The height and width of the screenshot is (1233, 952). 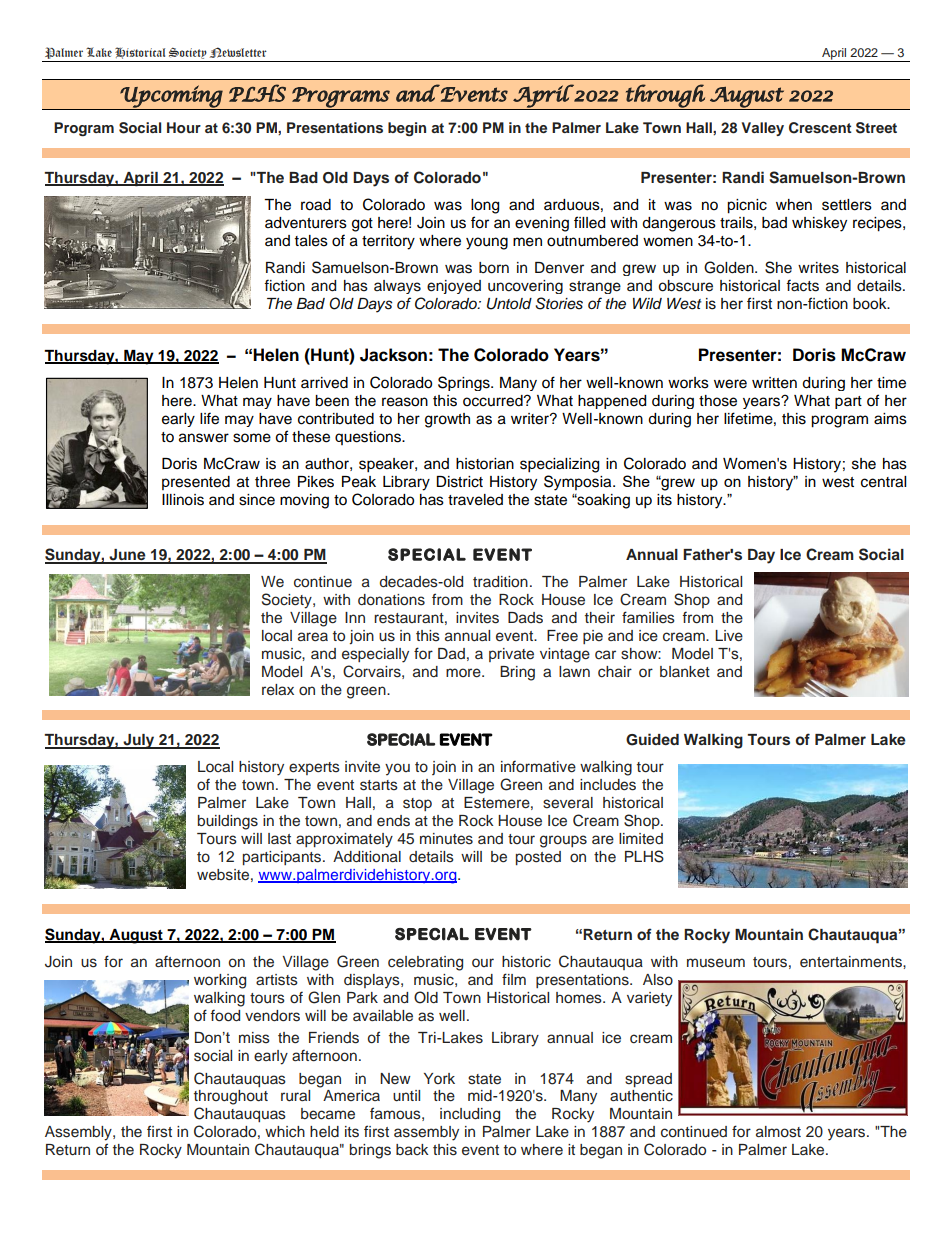 I want to click on begin, so click(x=407, y=129).
